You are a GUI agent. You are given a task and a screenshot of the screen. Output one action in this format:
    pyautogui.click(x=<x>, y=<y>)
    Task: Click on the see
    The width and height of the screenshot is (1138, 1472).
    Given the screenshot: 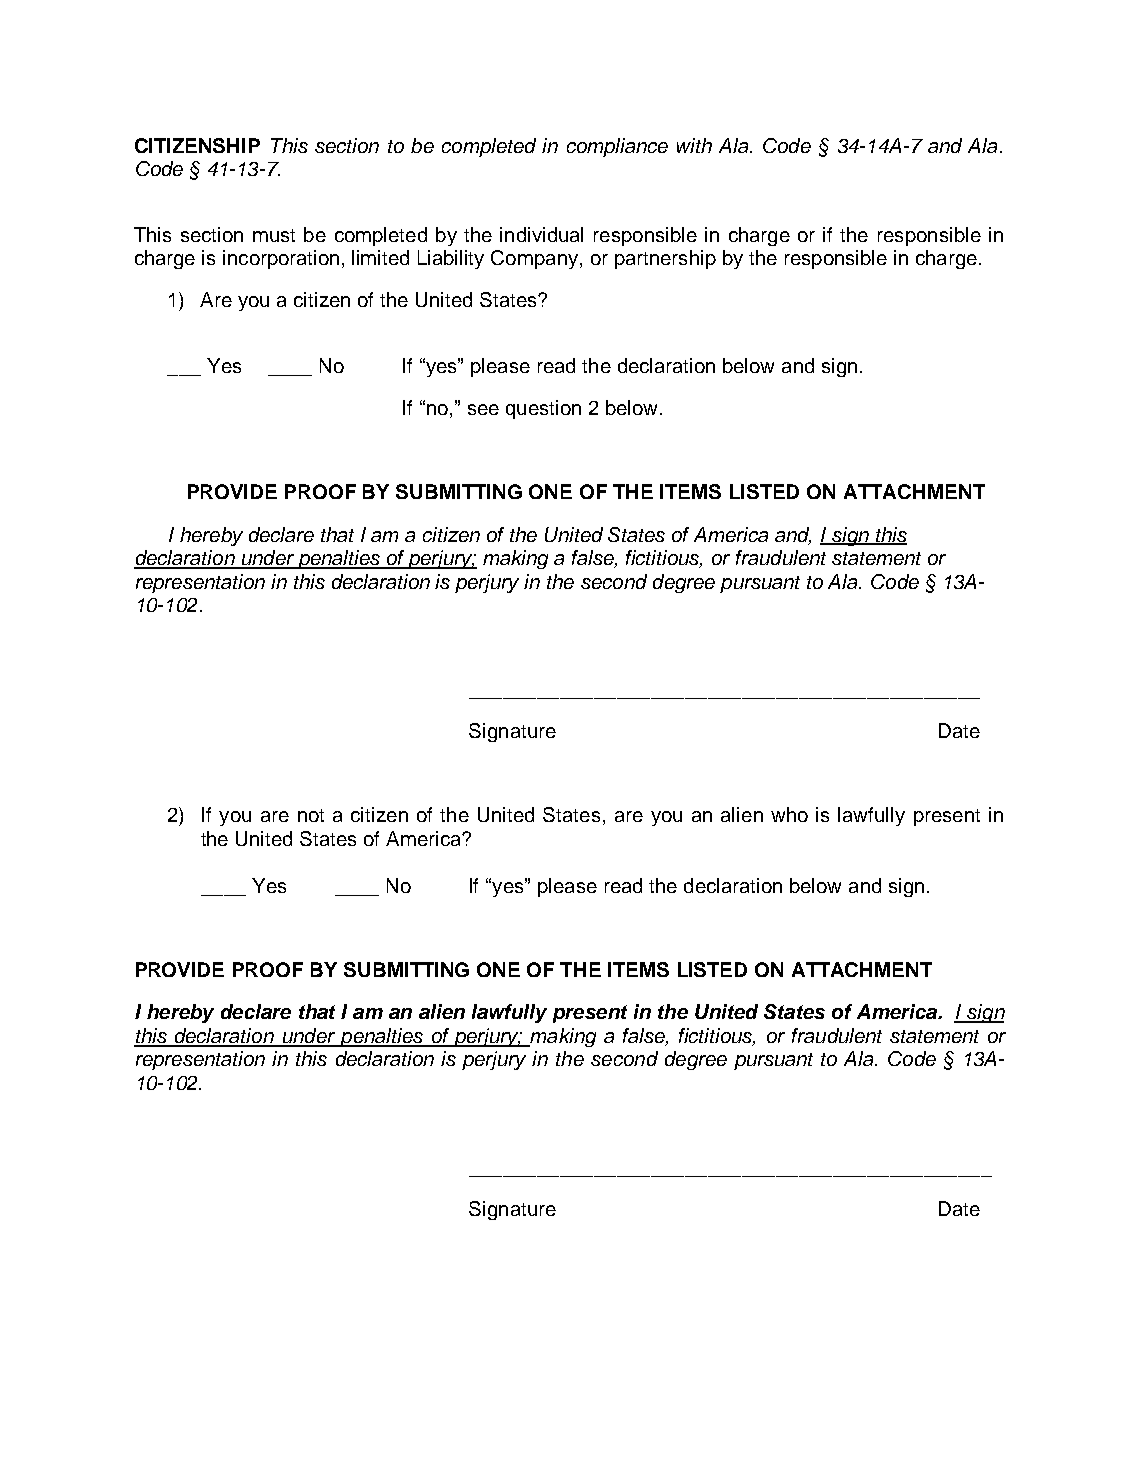 What is the action you would take?
    pyautogui.click(x=483, y=409)
